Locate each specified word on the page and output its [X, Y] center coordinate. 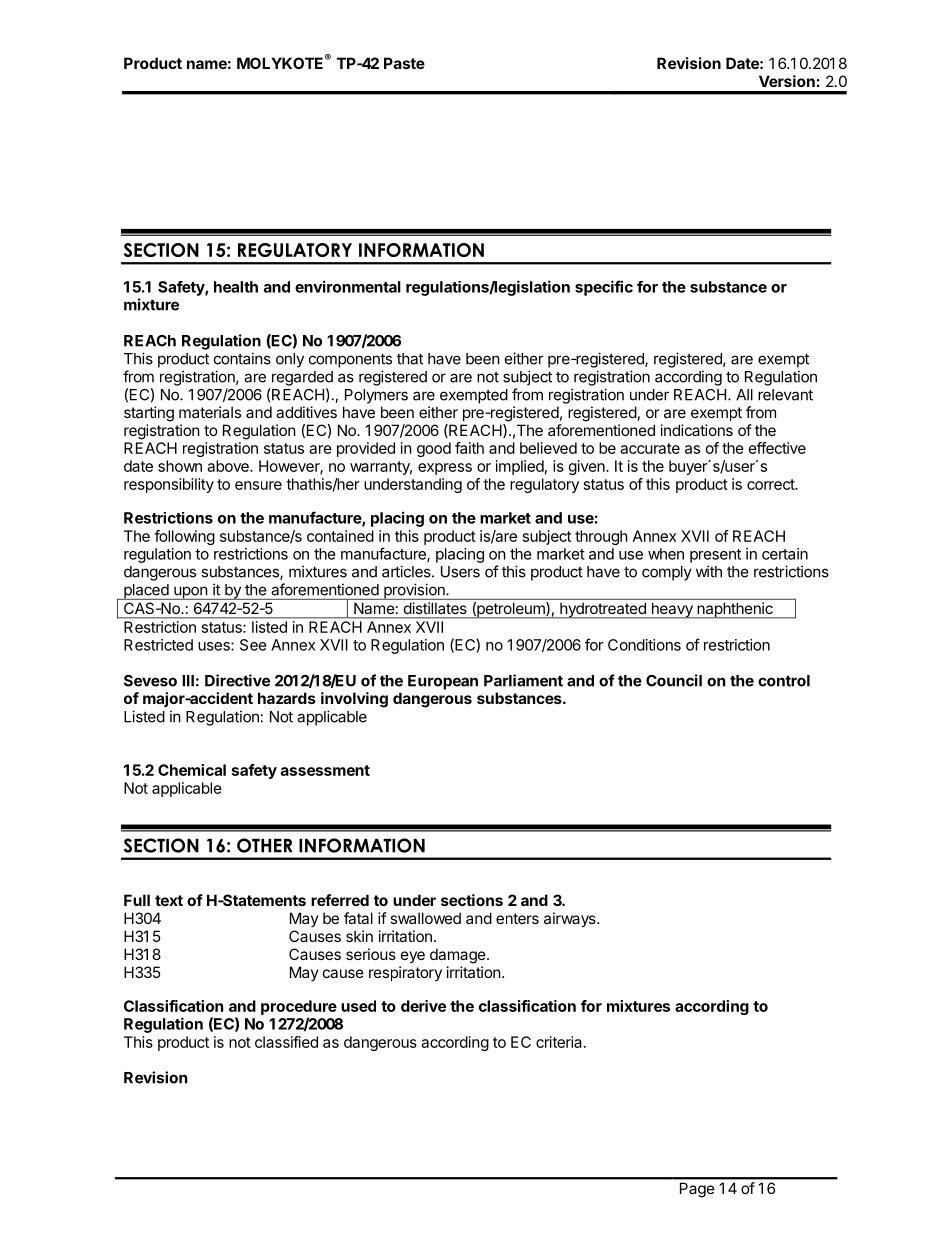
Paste [404, 63]
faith [469, 448]
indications [697, 430]
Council [674, 680]
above [229, 466]
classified [286, 1042]
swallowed [425, 918]
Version [787, 81]
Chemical [192, 770]
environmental [348, 286]
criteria [560, 1042]
